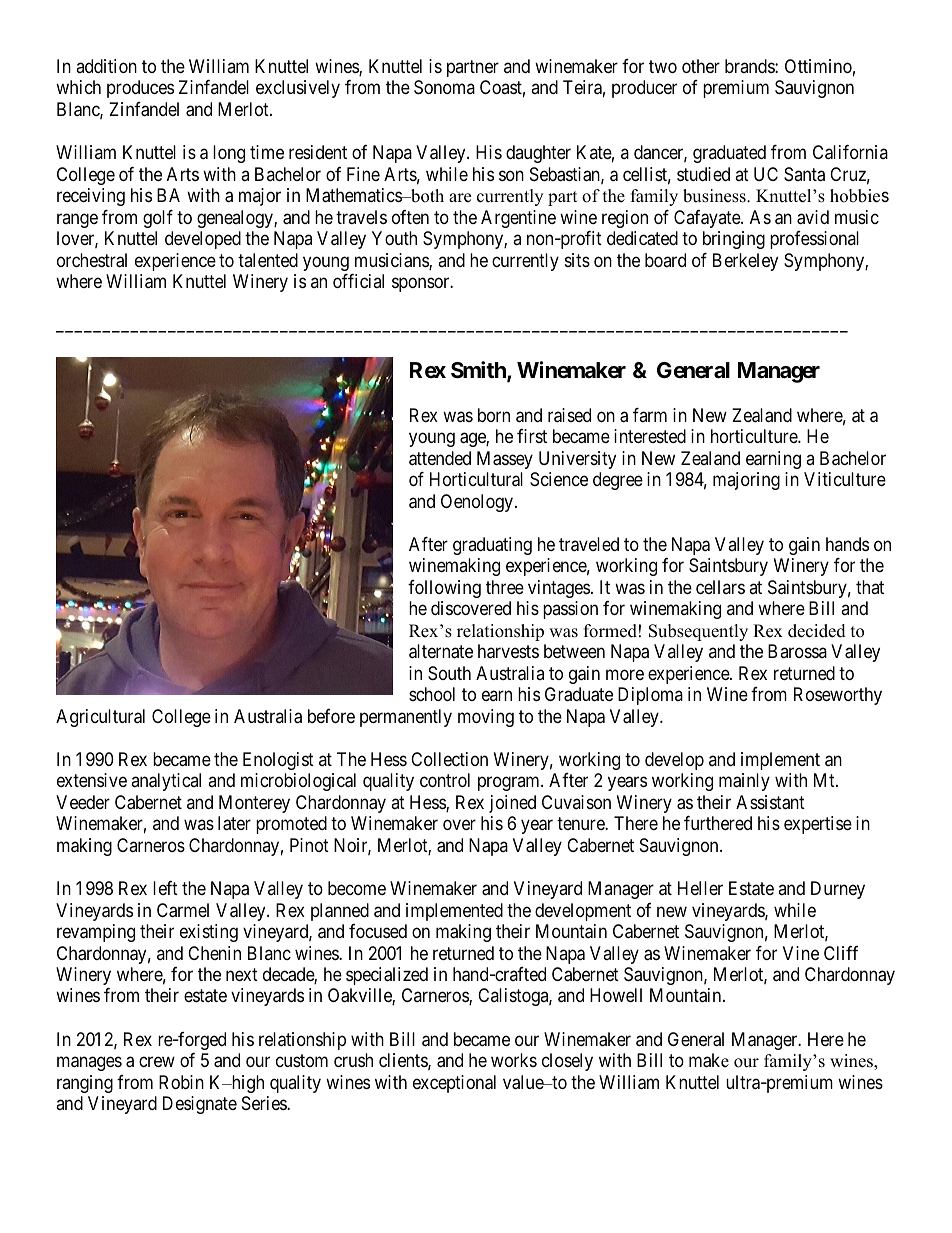 The image size is (952, 1233). What do you see at coordinates (140, 89) in the screenshot?
I see `produces` at bounding box center [140, 89].
